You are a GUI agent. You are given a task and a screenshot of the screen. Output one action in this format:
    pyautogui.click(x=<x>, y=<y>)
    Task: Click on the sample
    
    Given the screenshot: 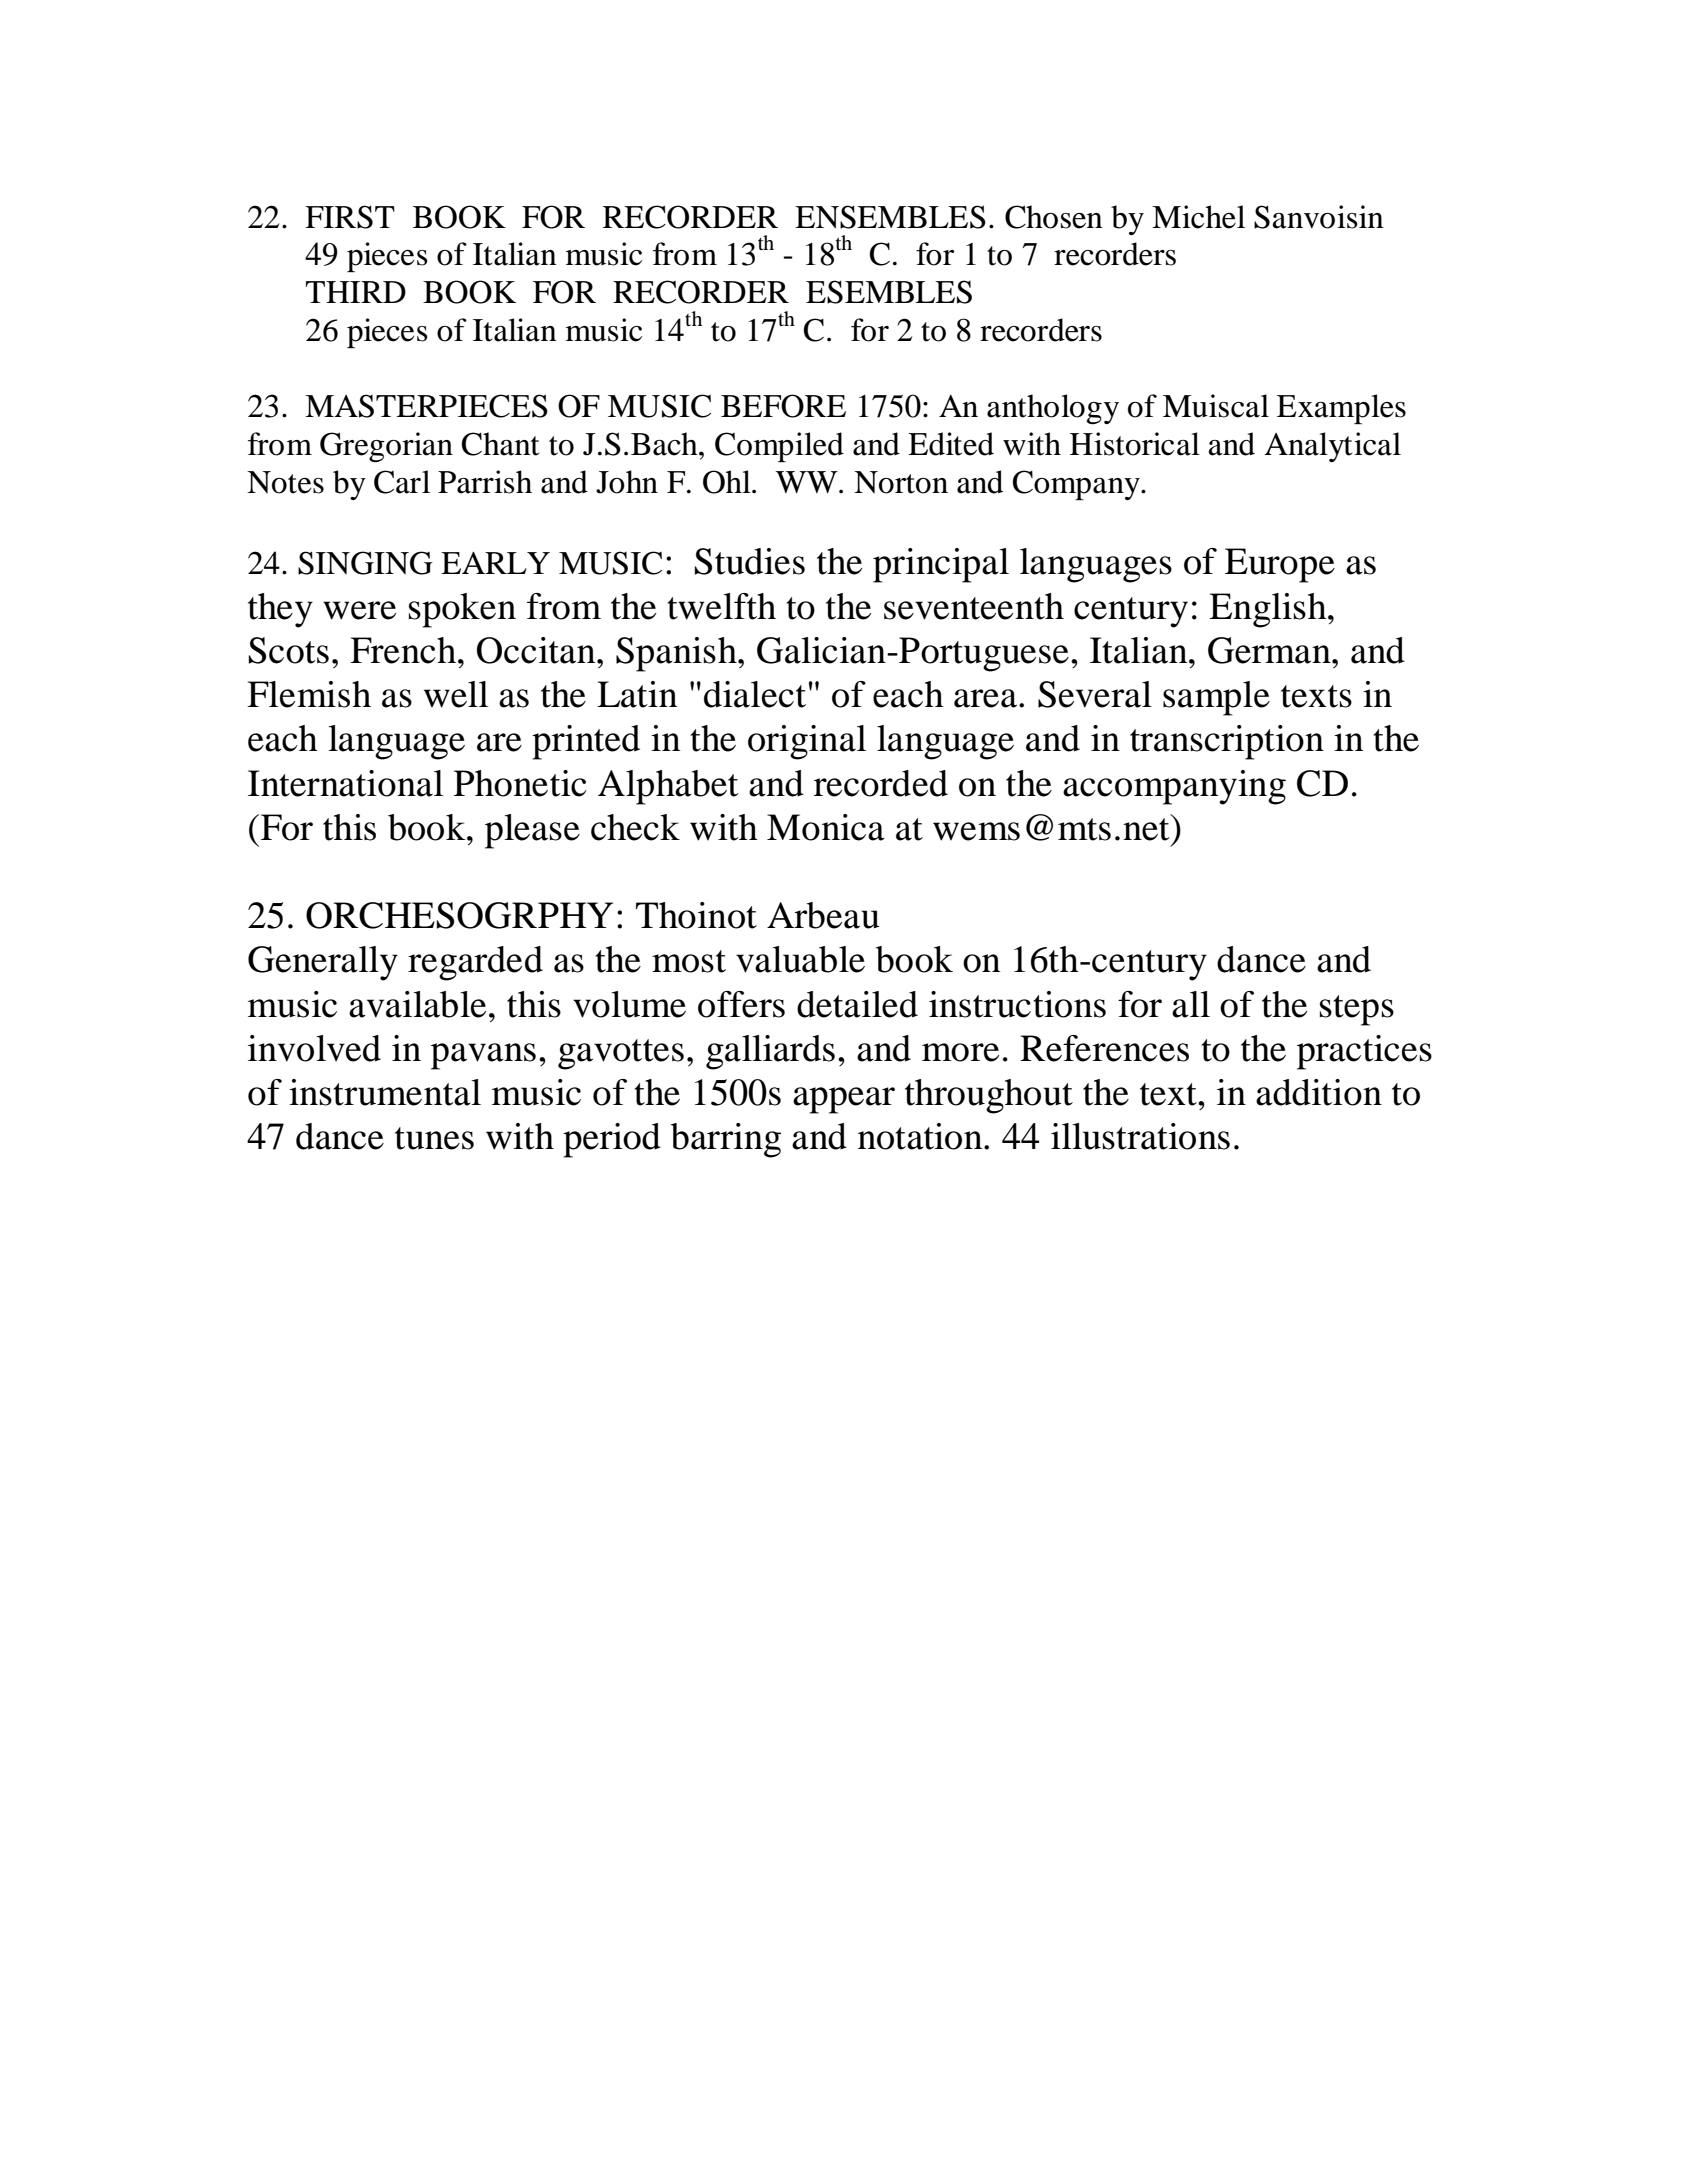 What is the action you would take?
    pyautogui.click(x=1216, y=698)
